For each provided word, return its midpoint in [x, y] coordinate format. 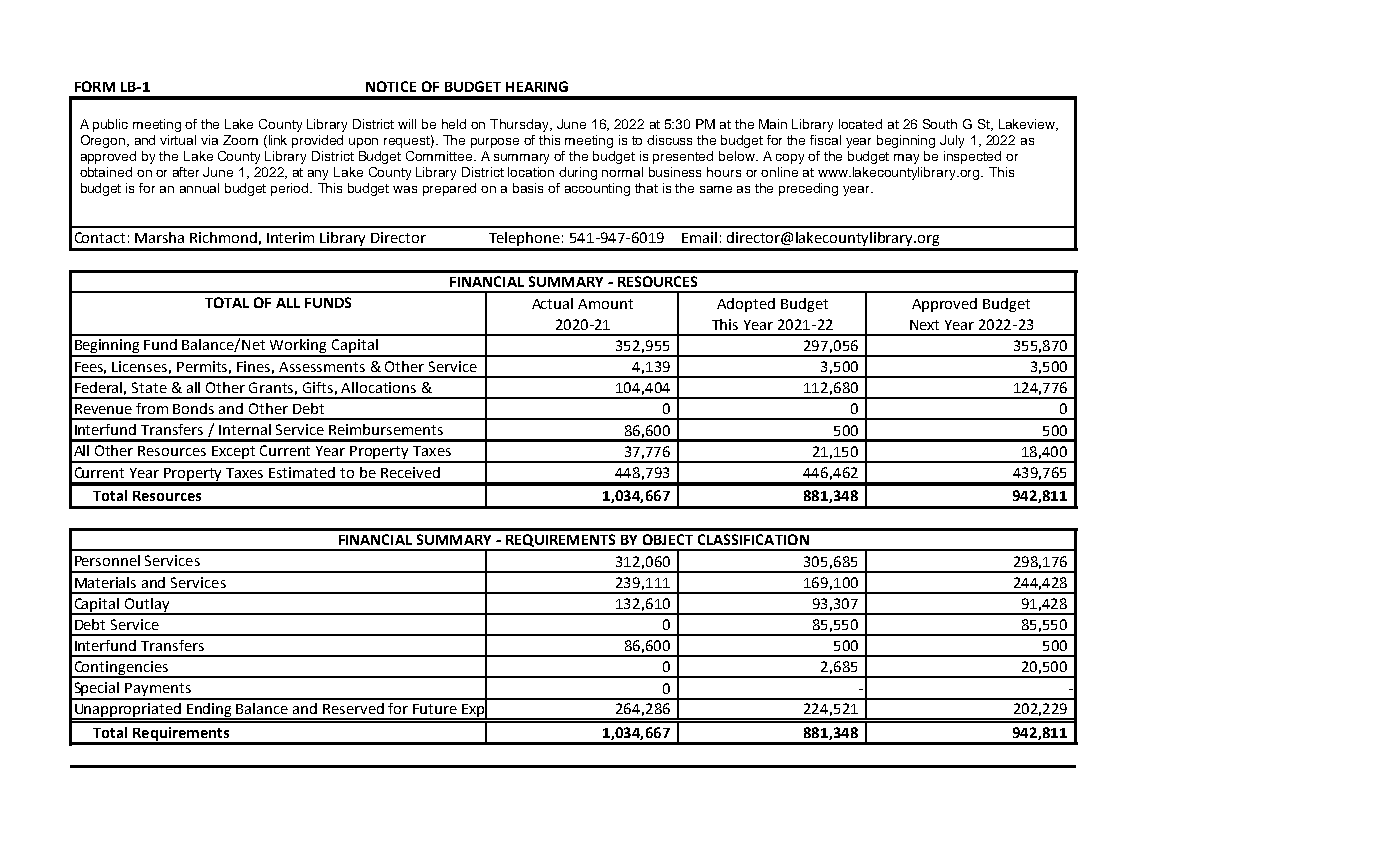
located [860, 124]
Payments [158, 691]
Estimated [302, 472]
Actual [552, 303]
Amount [605, 304]
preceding [808, 189]
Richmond [223, 237]
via [209, 140]
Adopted [746, 305]
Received [410, 472]
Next [924, 325]
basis [528, 188]
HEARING [537, 86]
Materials [105, 582]
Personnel [107, 560]
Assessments [322, 367]
